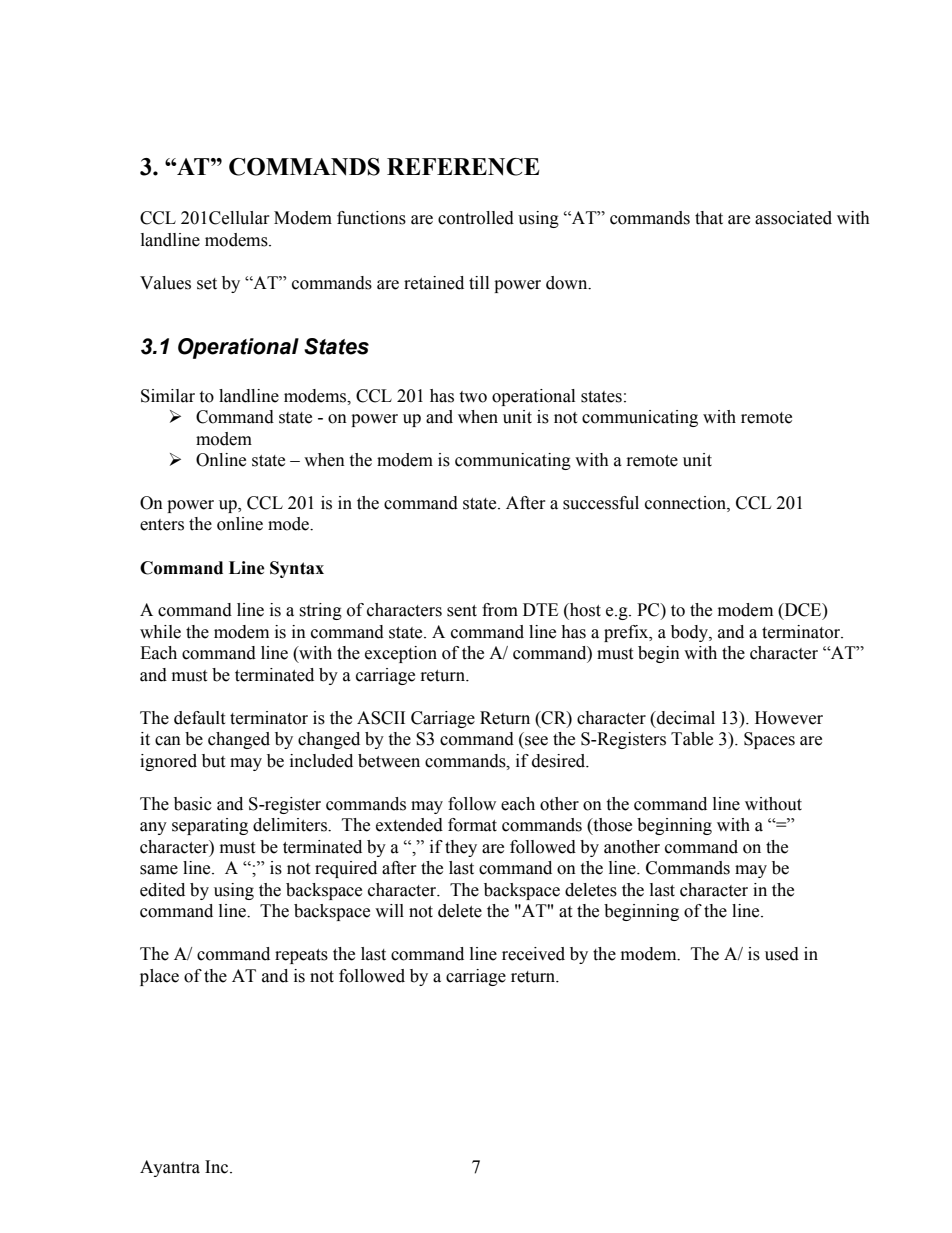  What do you see at coordinates (709, 218) in the page?
I see `that` at bounding box center [709, 218].
